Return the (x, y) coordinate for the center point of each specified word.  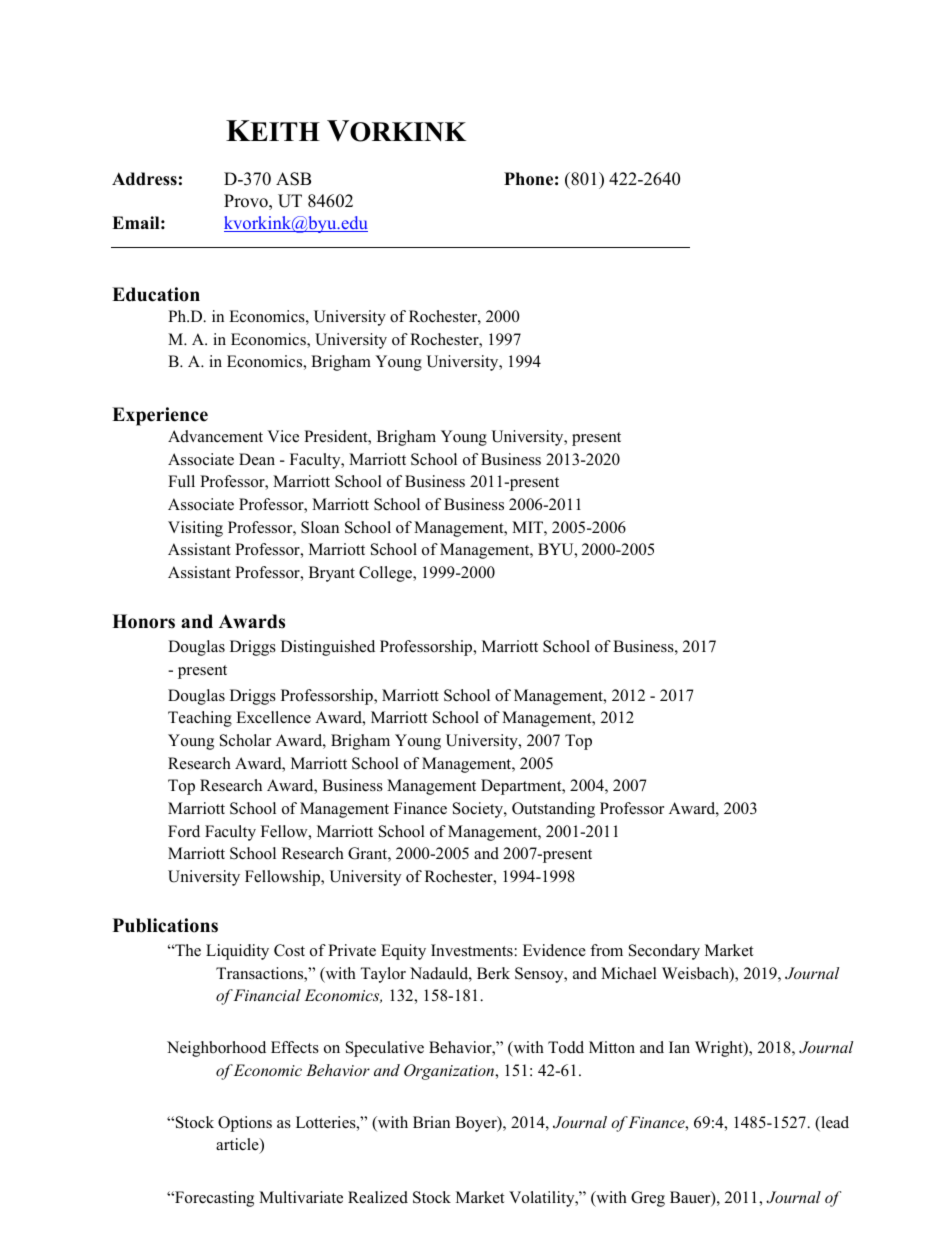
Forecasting (213, 1199)
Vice (283, 436)
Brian (431, 1122)
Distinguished (328, 648)
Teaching (200, 719)
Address (144, 179)
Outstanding (553, 810)
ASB (293, 179)
